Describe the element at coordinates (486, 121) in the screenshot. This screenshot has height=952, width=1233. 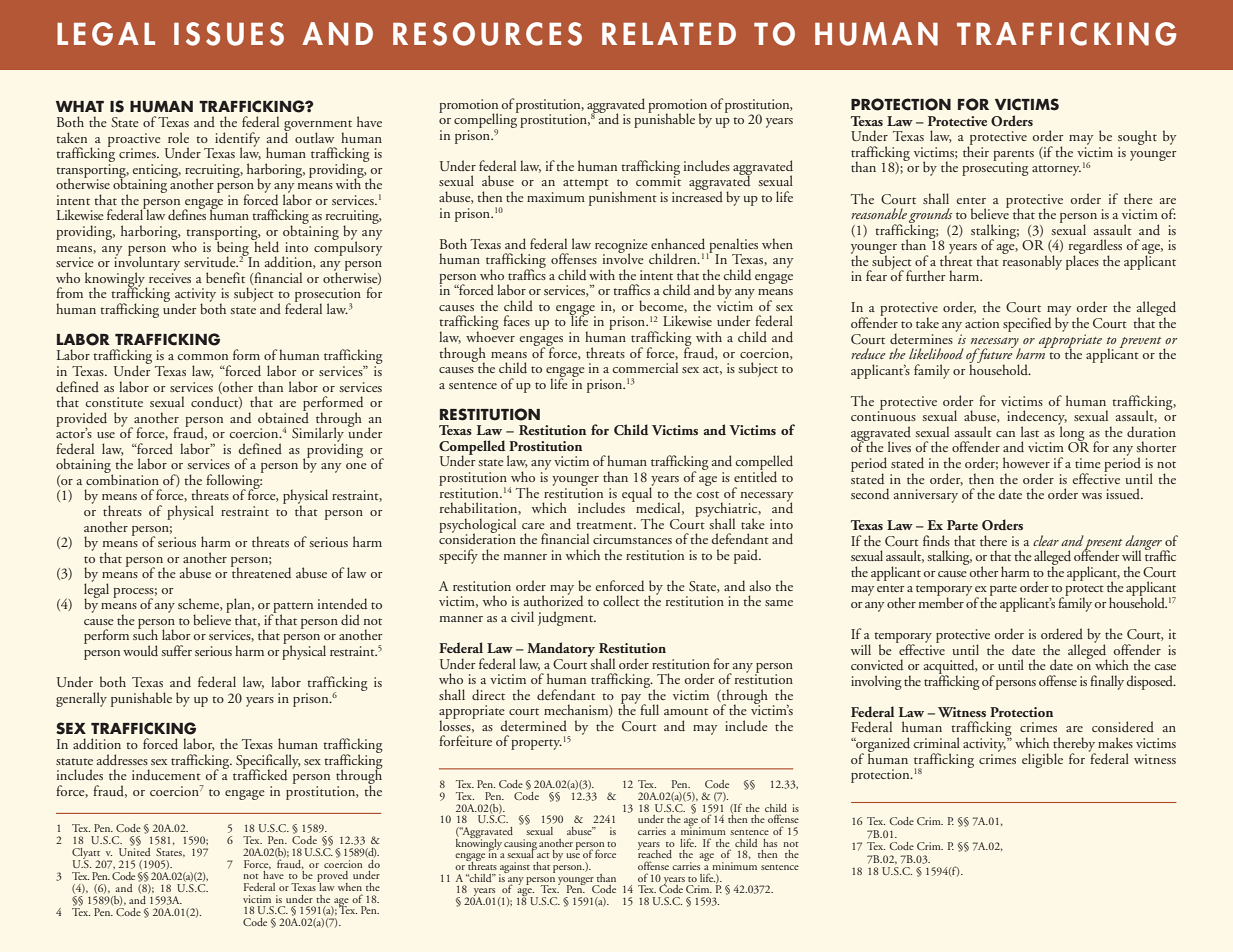
I see `compelling` at that location.
